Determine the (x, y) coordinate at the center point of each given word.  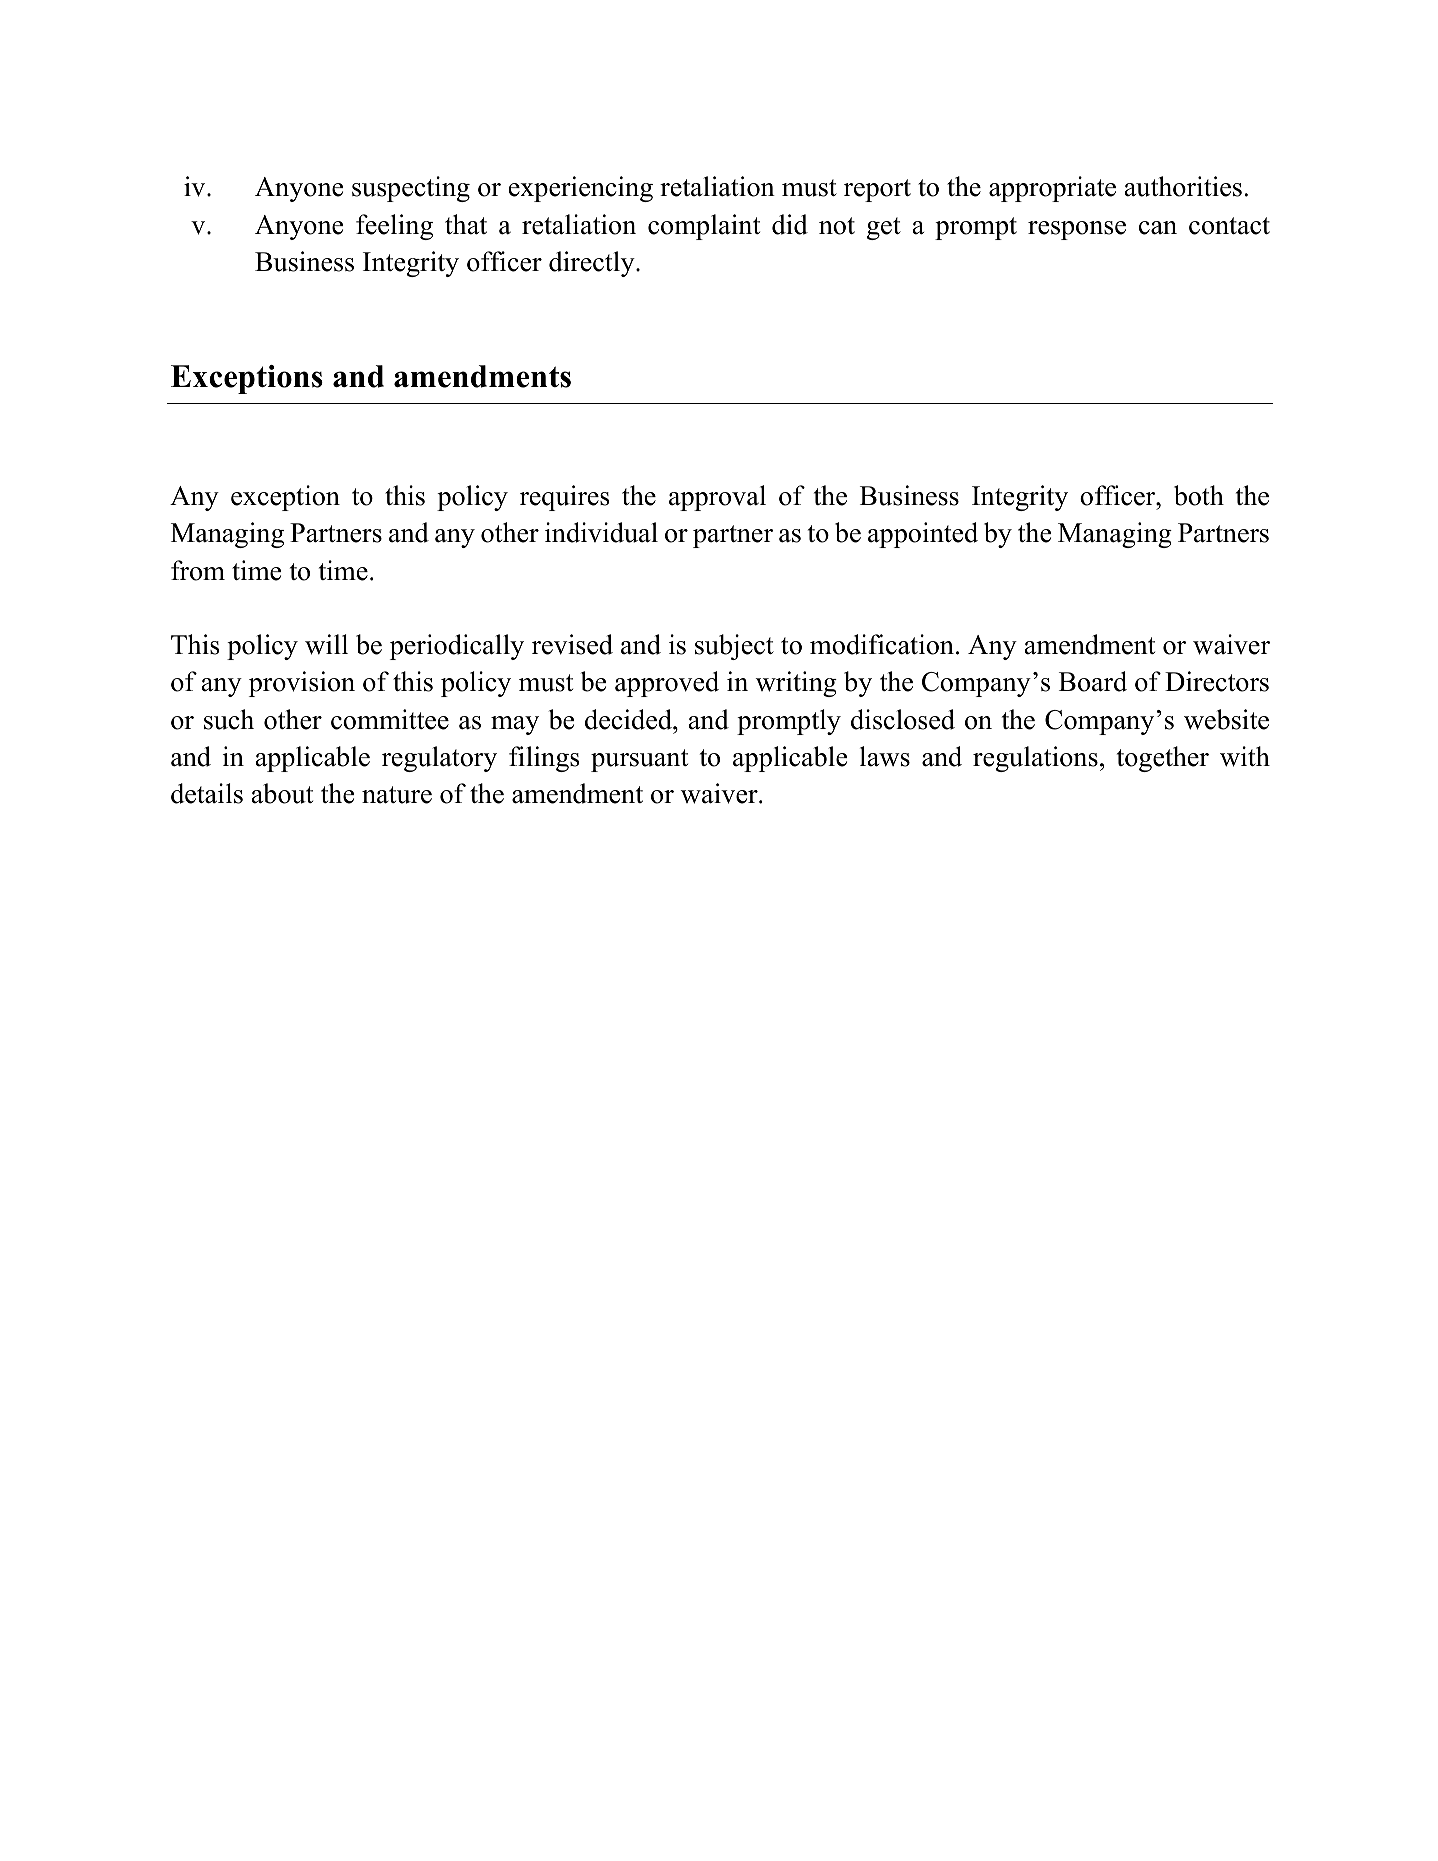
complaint (704, 227)
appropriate (1052, 189)
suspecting (411, 189)
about (282, 793)
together (1163, 759)
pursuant (639, 760)
